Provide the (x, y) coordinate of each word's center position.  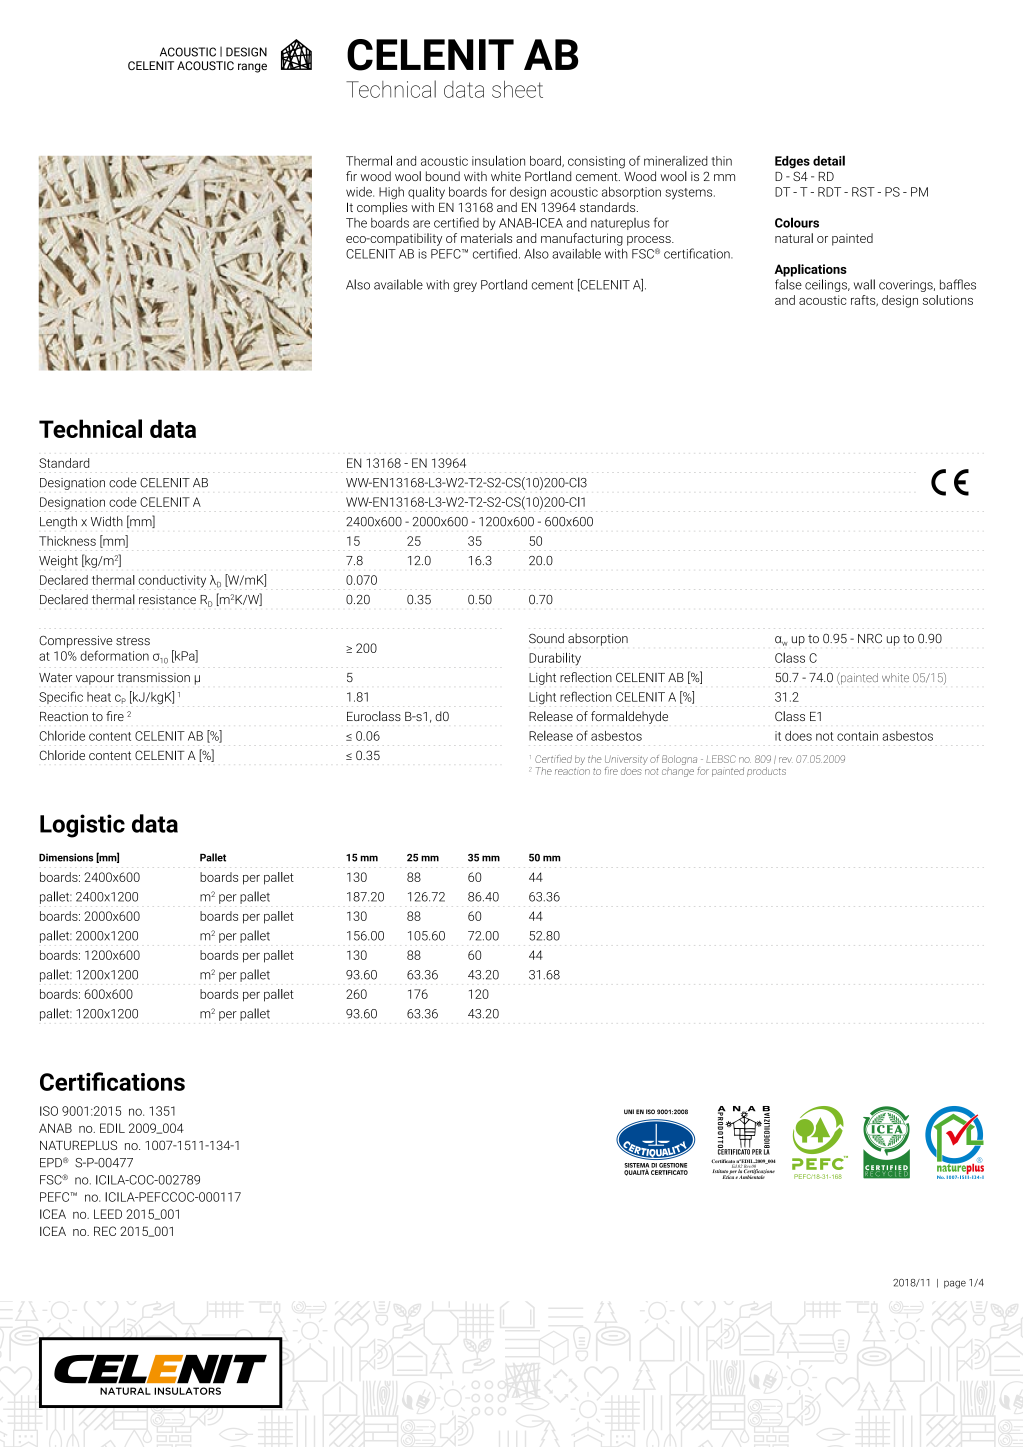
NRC (870, 638)
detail (829, 160)
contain (857, 736)
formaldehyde (629, 717)
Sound (546, 638)
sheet (517, 89)
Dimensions (66, 857)
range (252, 68)
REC (105, 1231)
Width (107, 521)
